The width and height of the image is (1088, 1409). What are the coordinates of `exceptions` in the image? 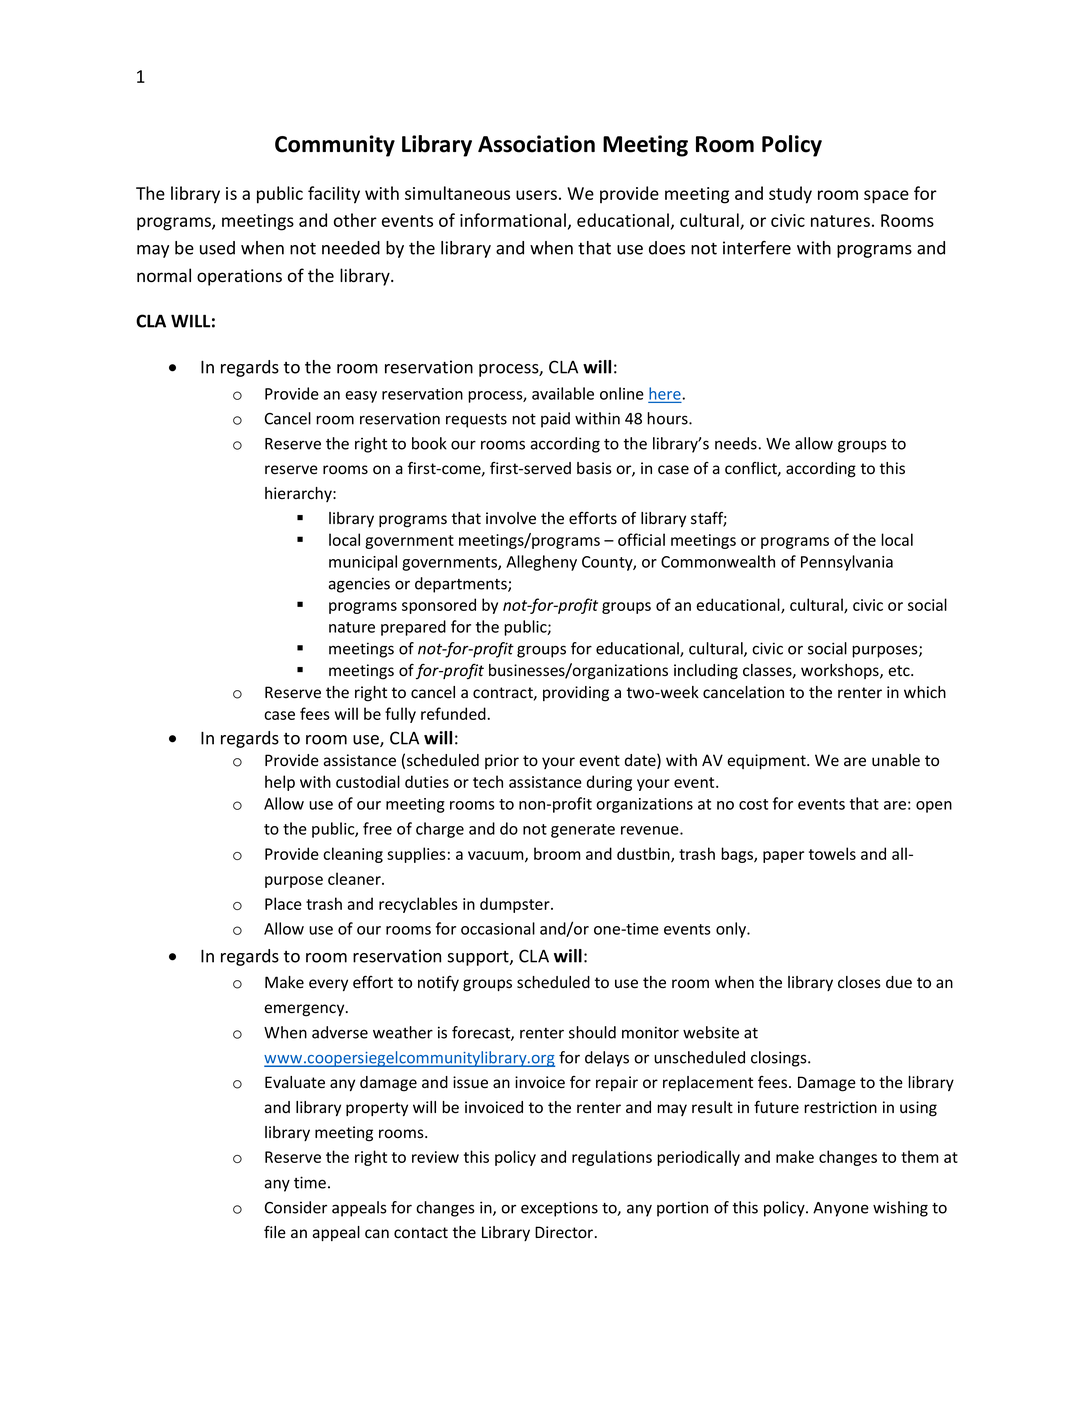 It's located at (559, 1209).
